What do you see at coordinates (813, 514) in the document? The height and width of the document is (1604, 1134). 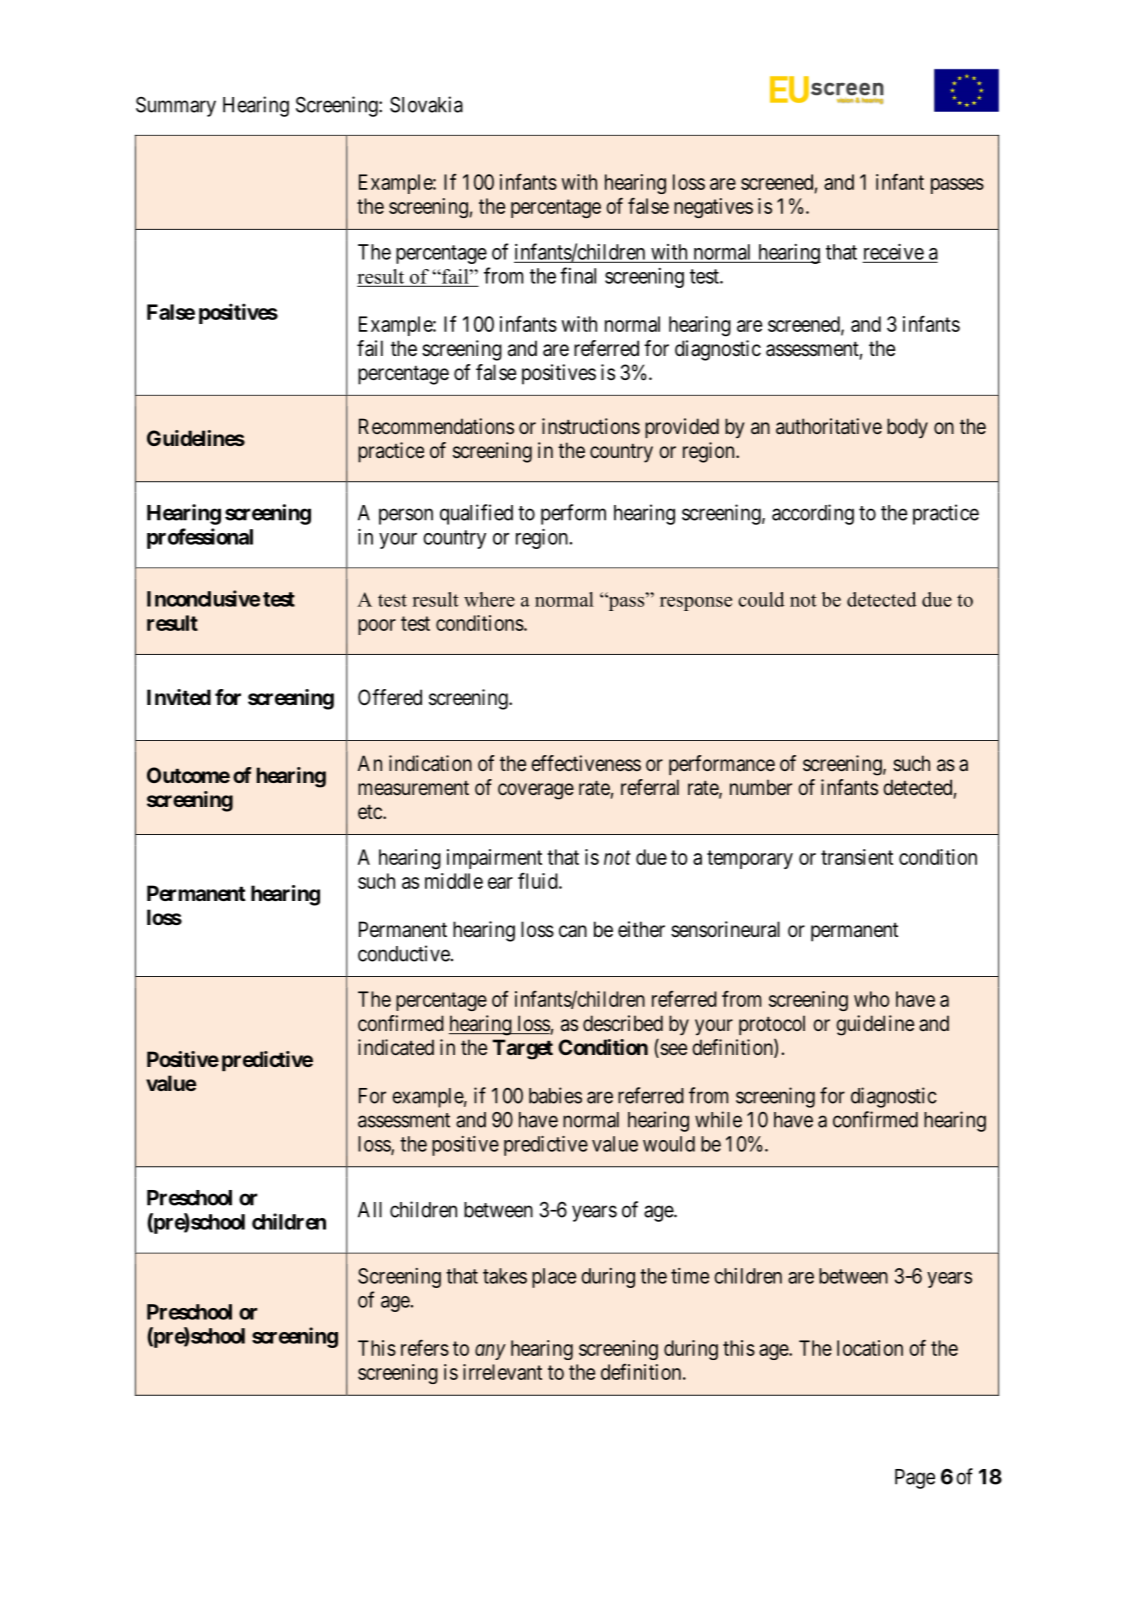 I see `according` at bounding box center [813, 514].
